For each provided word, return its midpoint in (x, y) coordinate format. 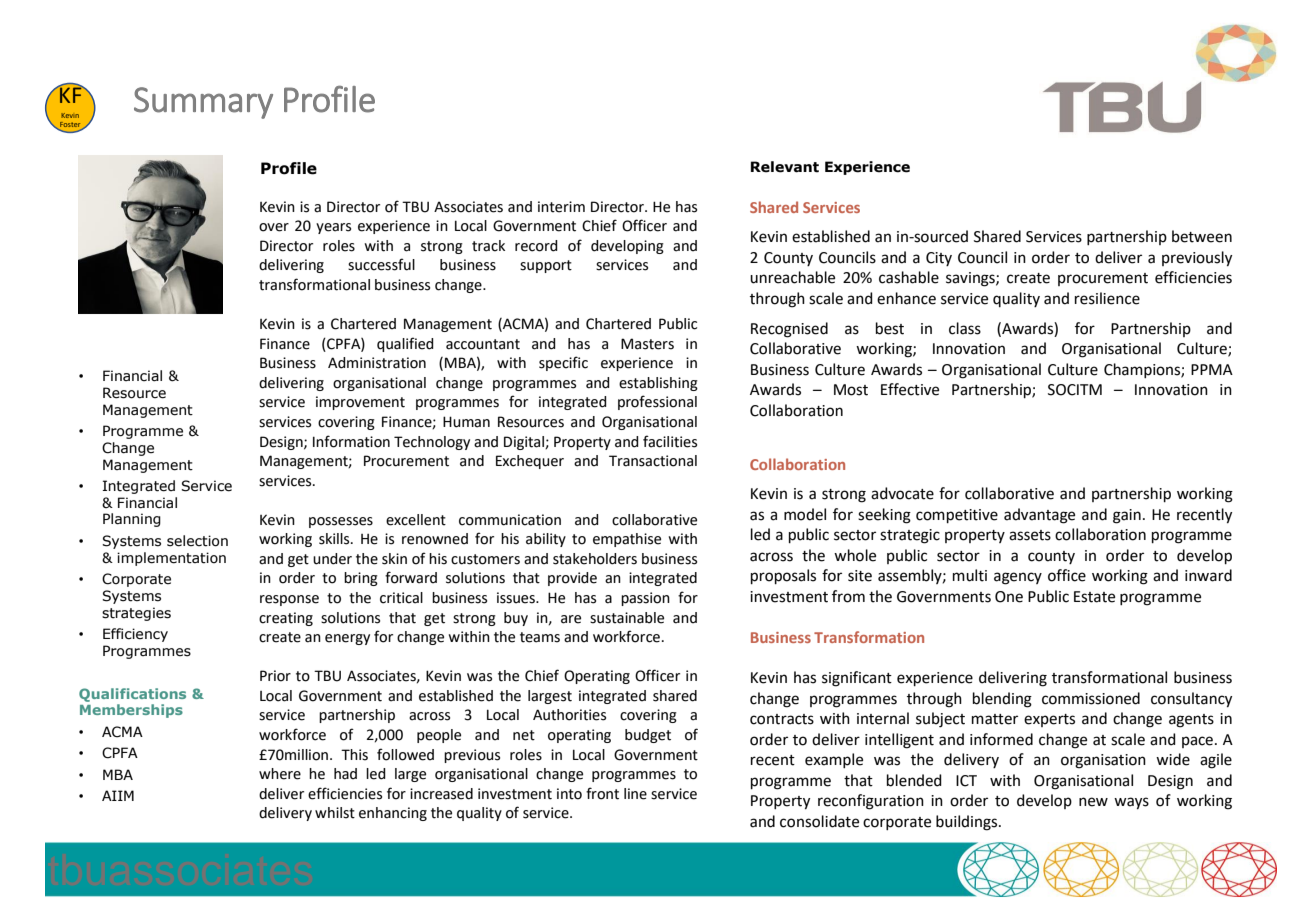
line (635, 794)
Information (351, 441)
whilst (335, 813)
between (1202, 236)
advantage (1039, 516)
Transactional (653, 461)
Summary (203, 103)
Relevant (785, 167)
